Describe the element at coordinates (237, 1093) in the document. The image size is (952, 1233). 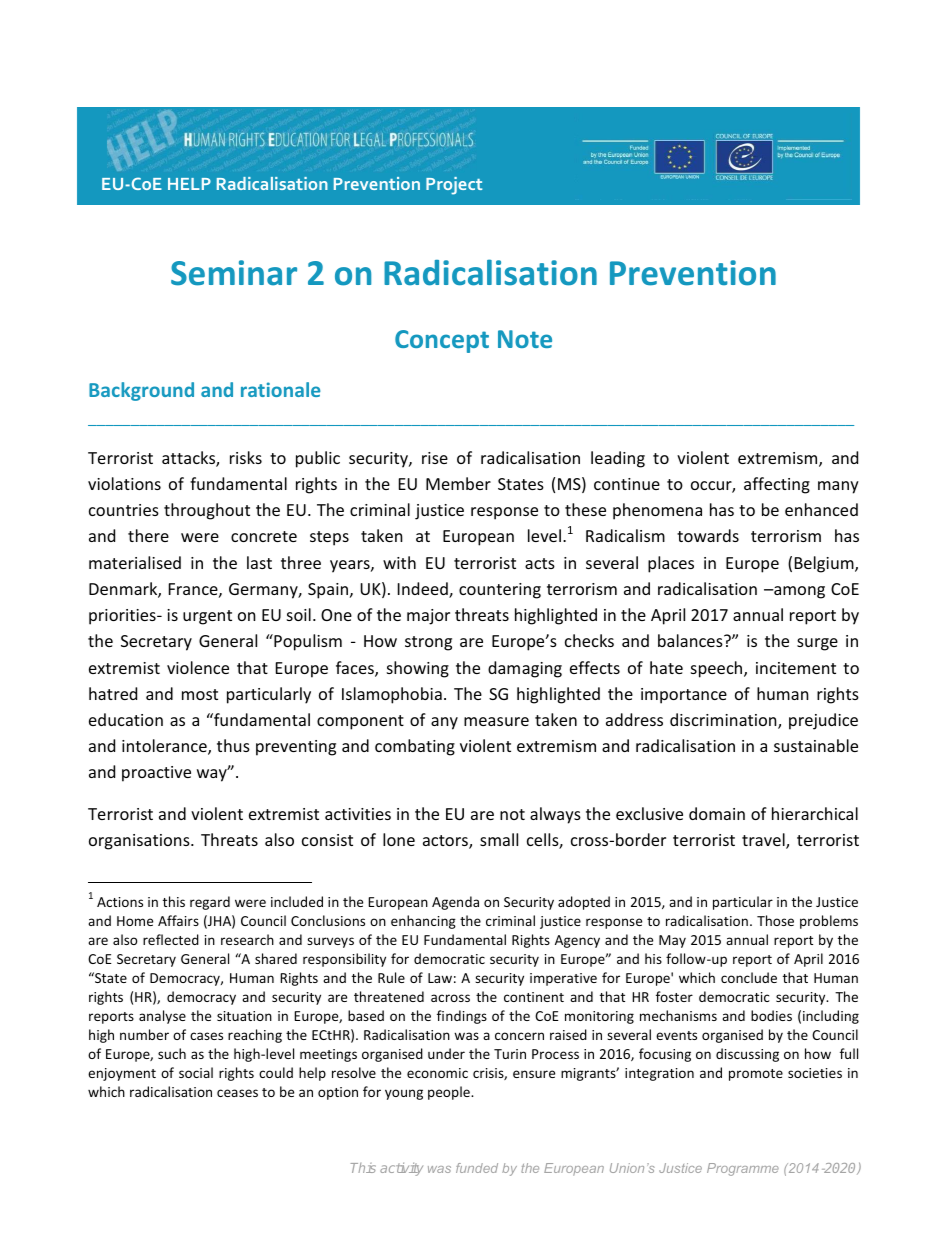
I see `ceases` at that location.
